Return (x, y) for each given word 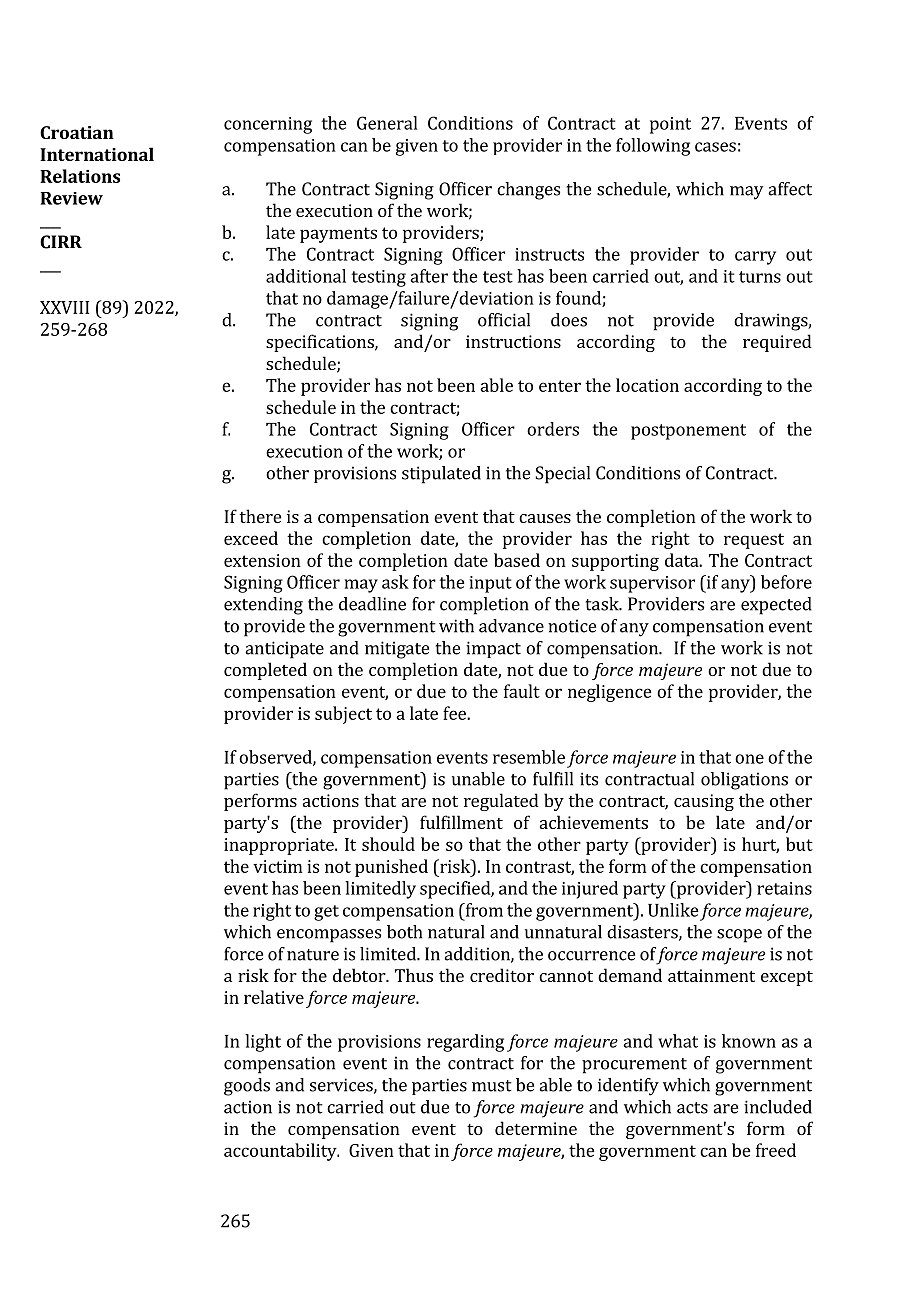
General (387, 123)
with (456, 626)
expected (776, 606)
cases (715, 147)
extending (263, 606)
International (97, 154)
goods (247, 1087)
